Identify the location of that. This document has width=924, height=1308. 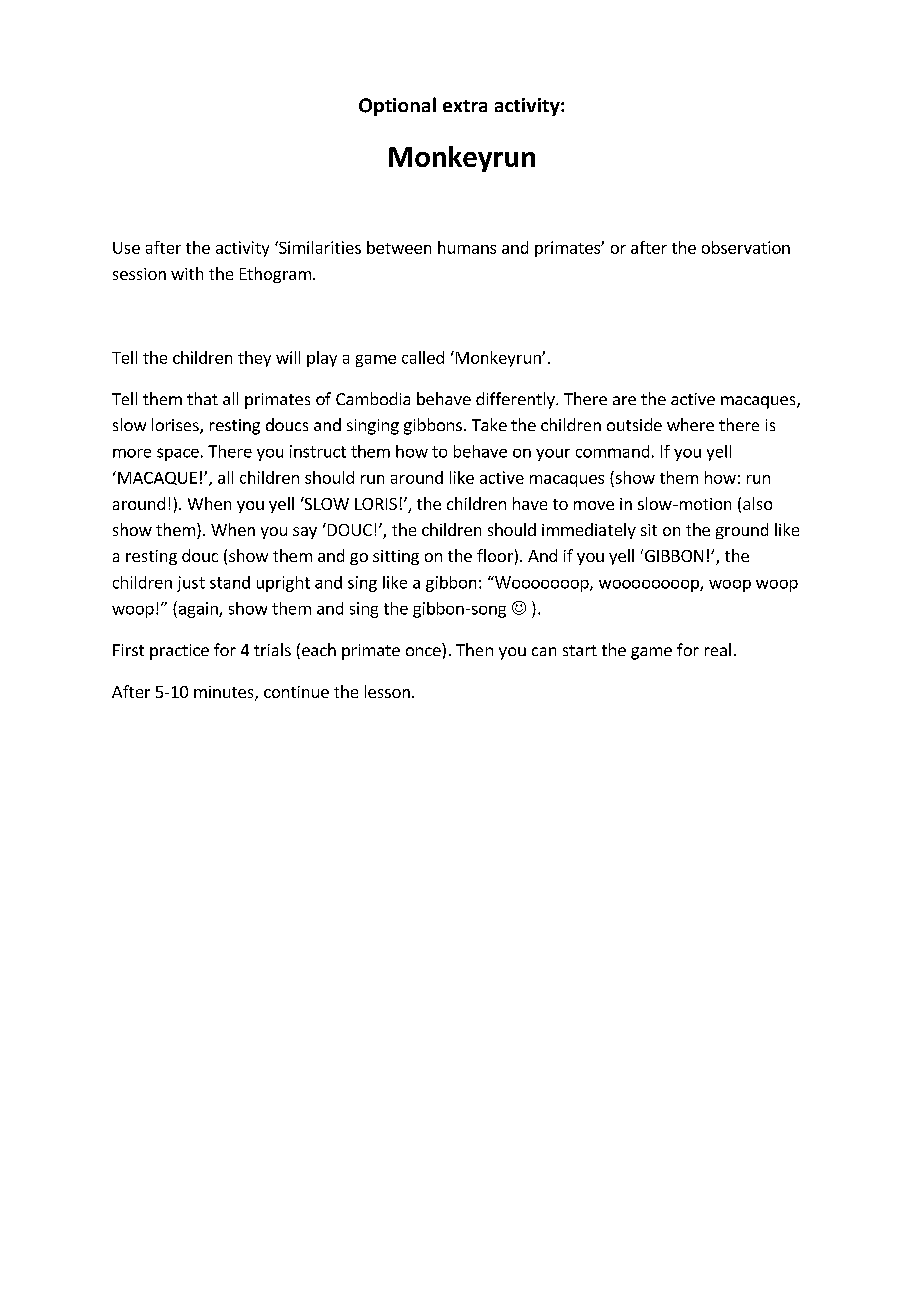
(202, 398).
